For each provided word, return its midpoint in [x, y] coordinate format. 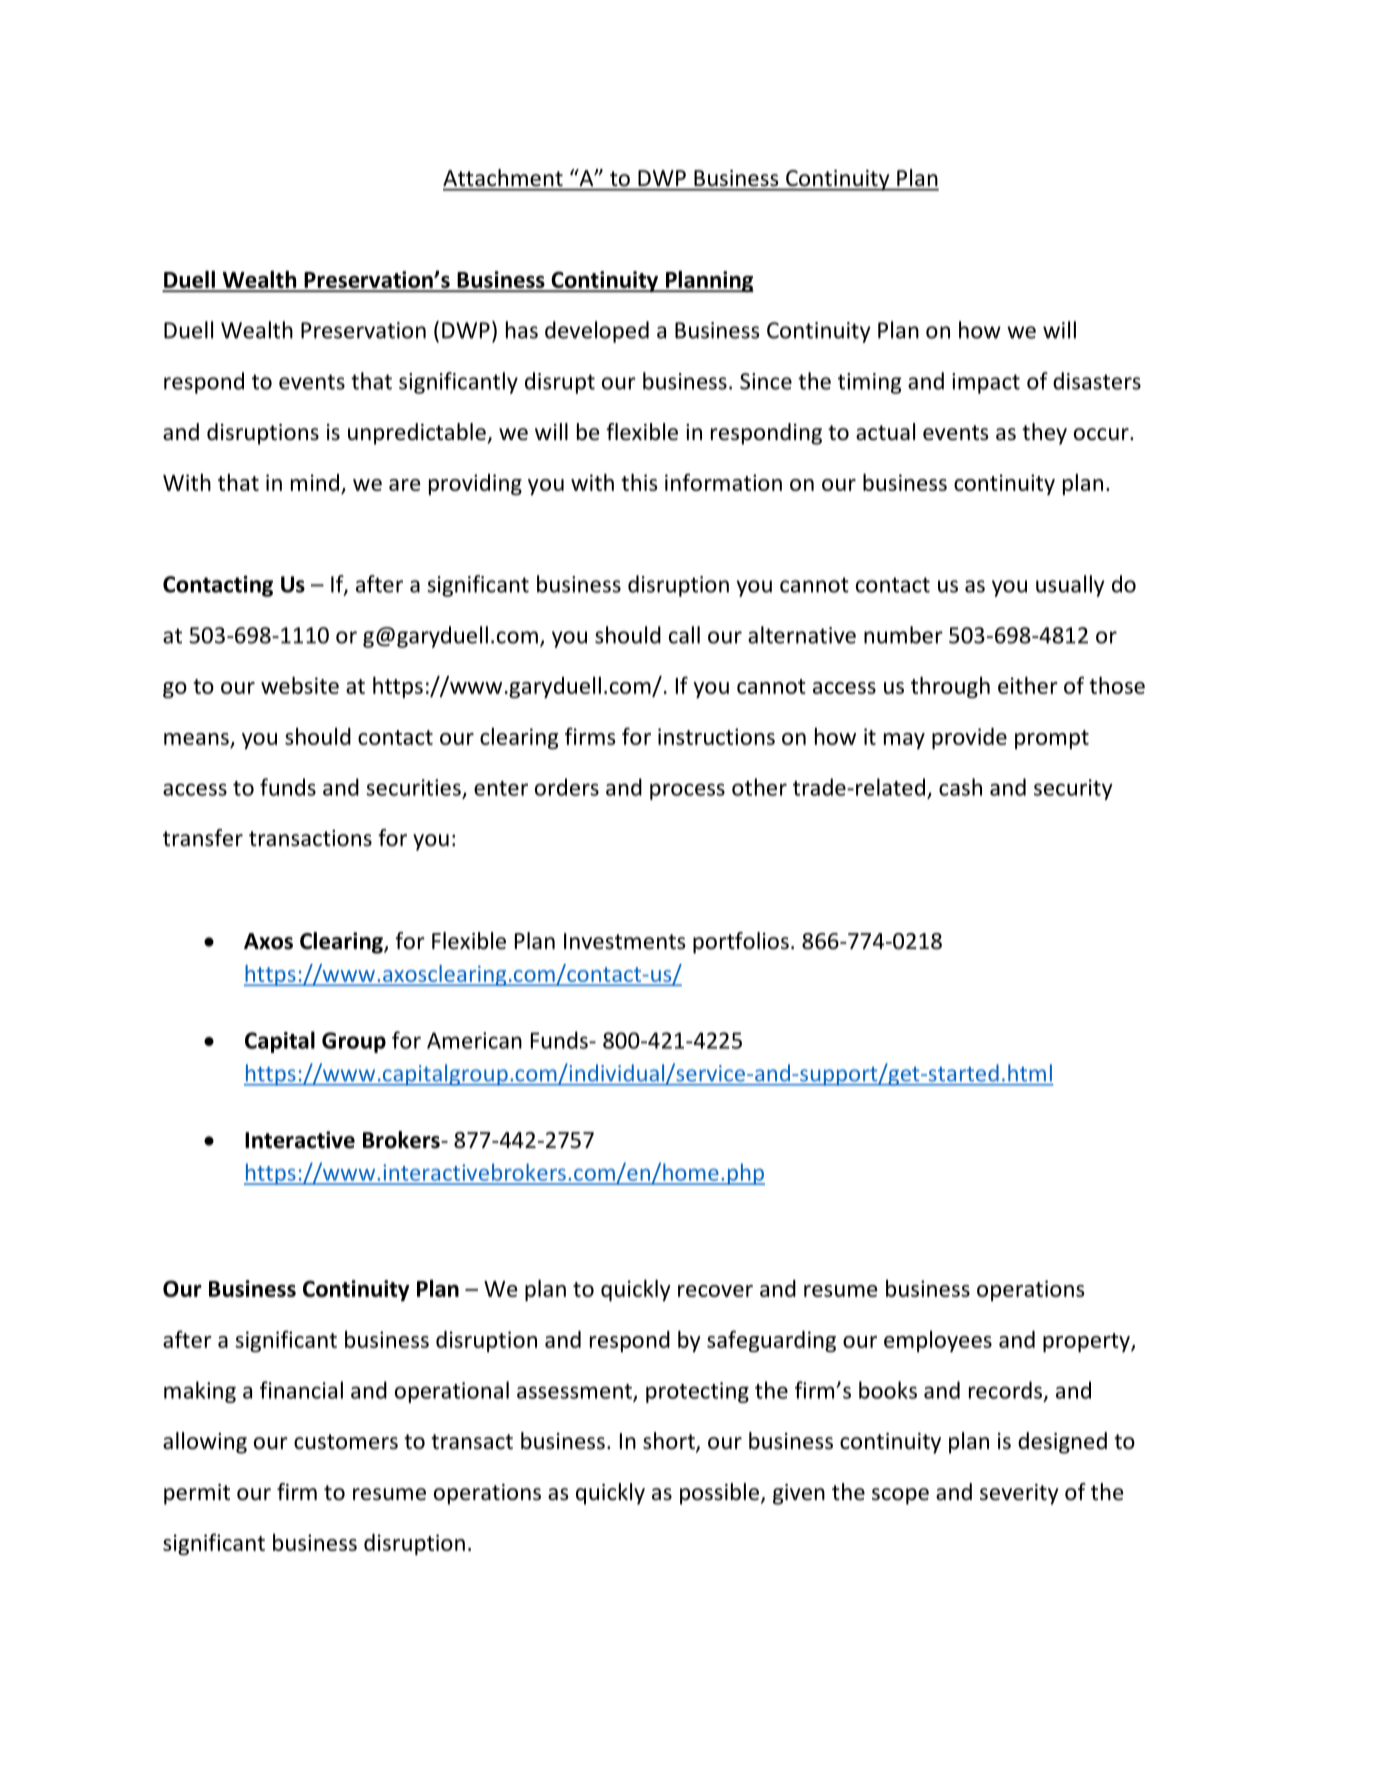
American [474, 1040]
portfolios [741, 943]
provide [969, 738]
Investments [625, 941]
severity [1019, 1494]
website [300, 685]
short [670, 1442]
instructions [716, 736]
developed [597, 332]
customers [346, 1442]
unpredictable [418, 434]
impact [986, 383]
